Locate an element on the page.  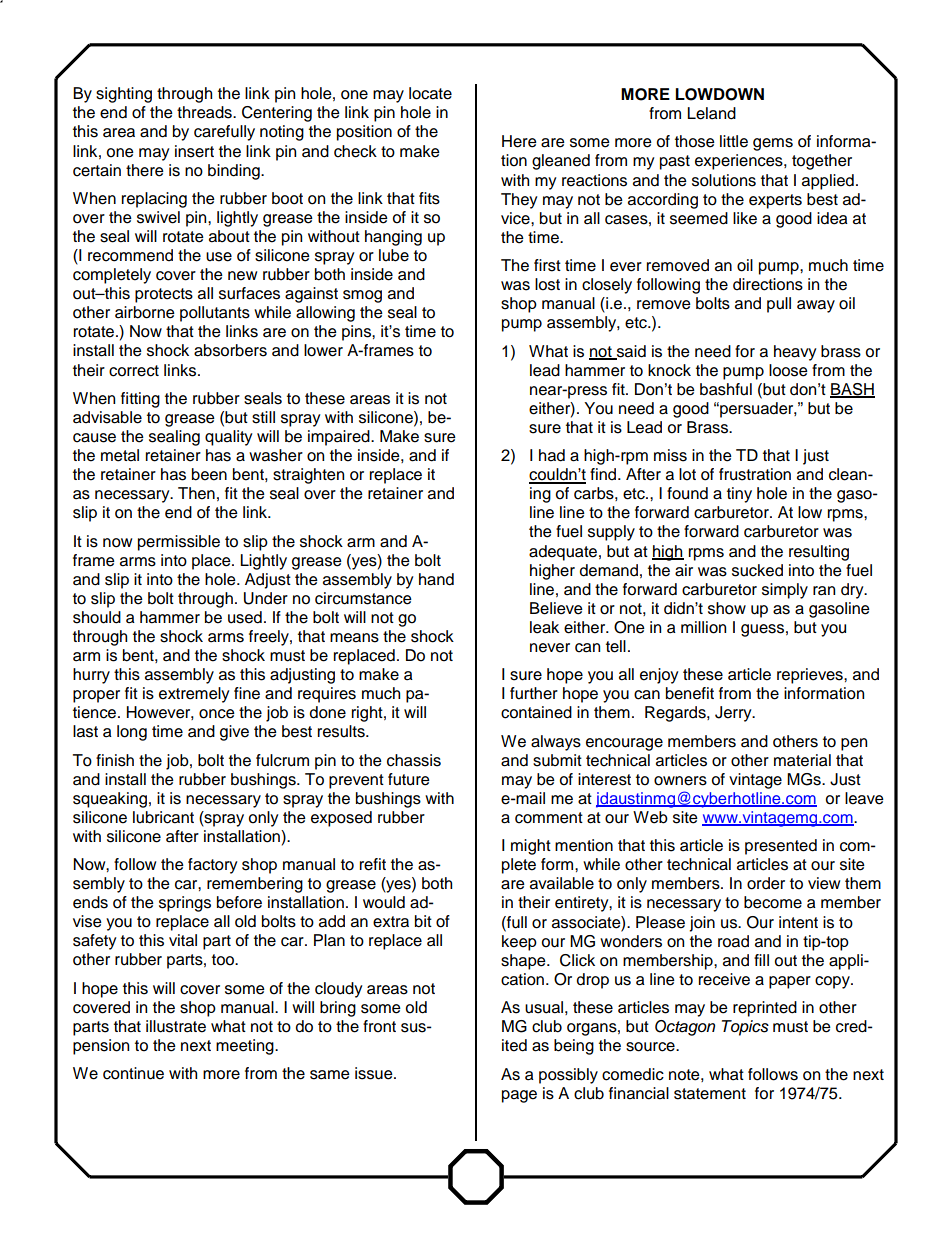
locate is located at coordinates (430, 93).
